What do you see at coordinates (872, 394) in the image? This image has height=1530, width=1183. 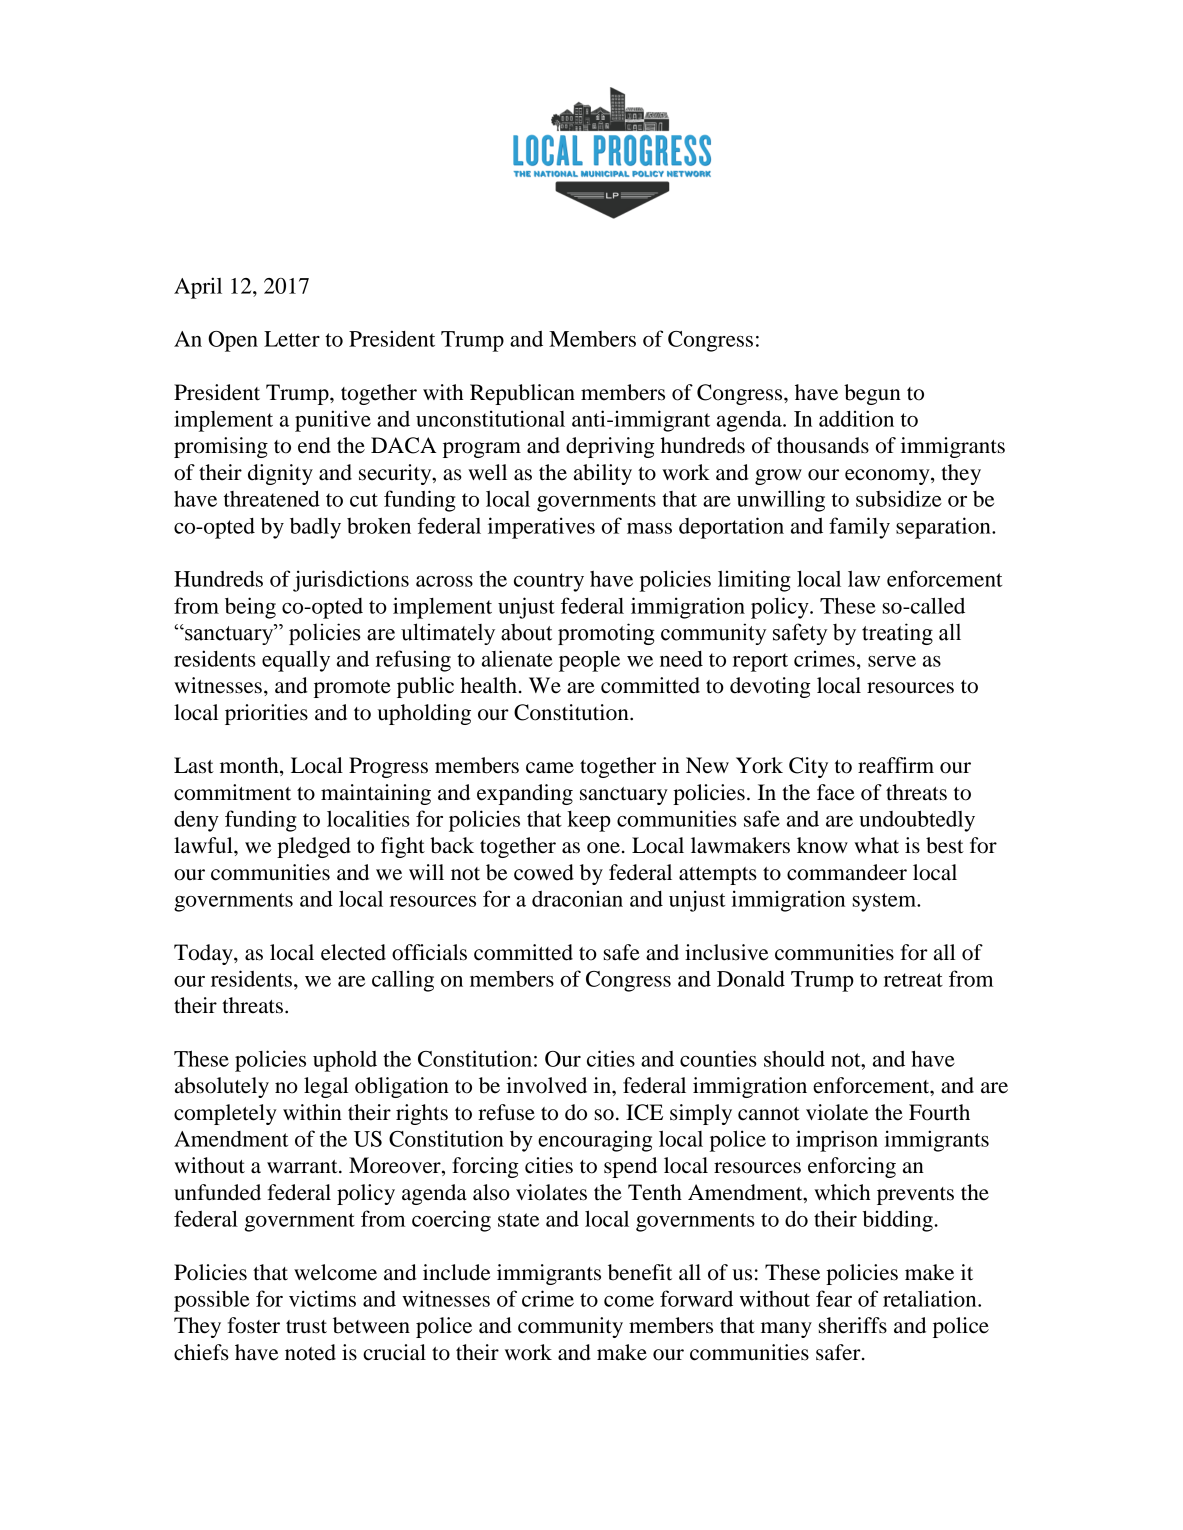 I see `begun` at bounding box center [872, 394].
